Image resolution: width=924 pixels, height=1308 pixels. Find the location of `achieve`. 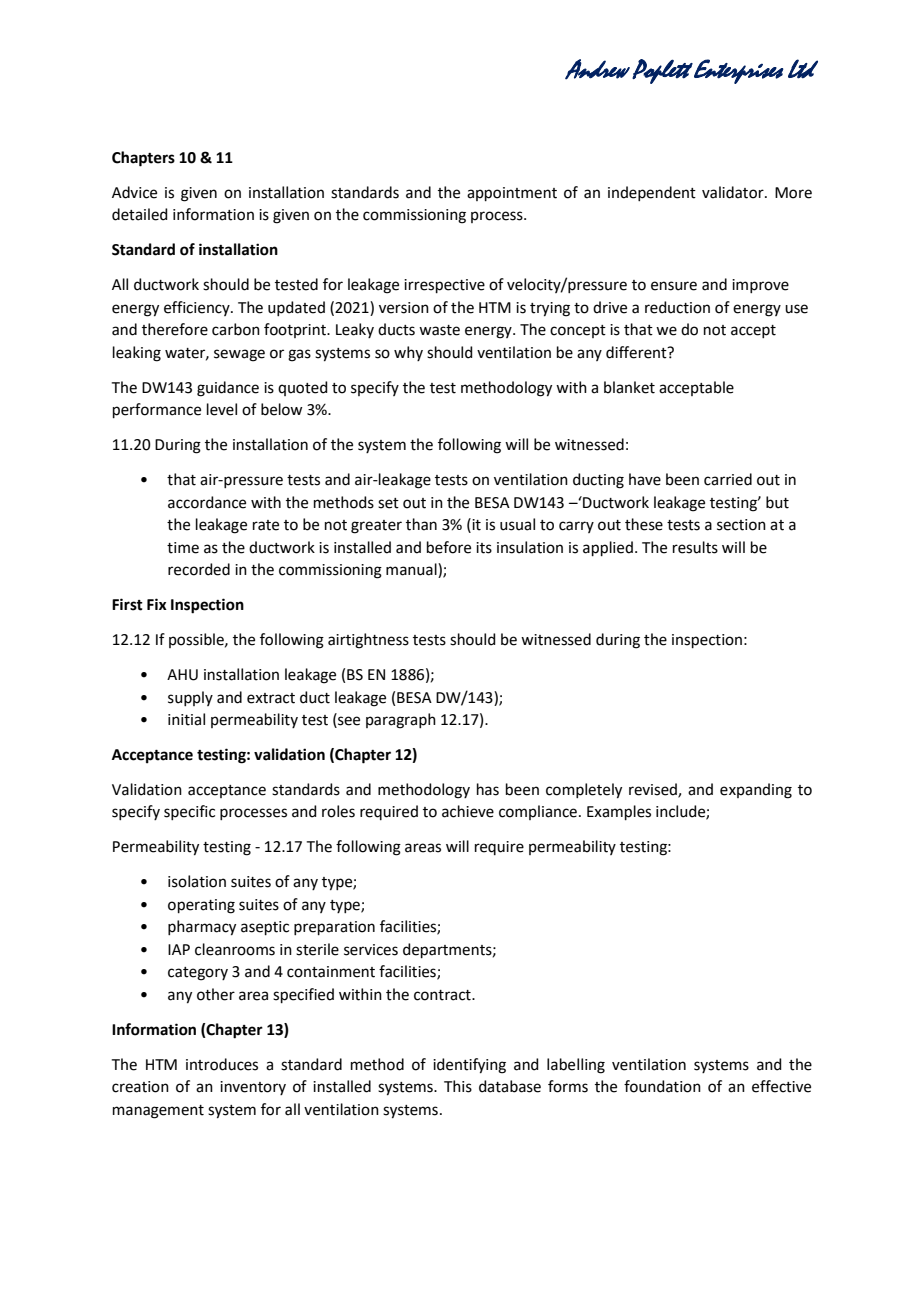

achieve is located at coordinates (468, 811).
